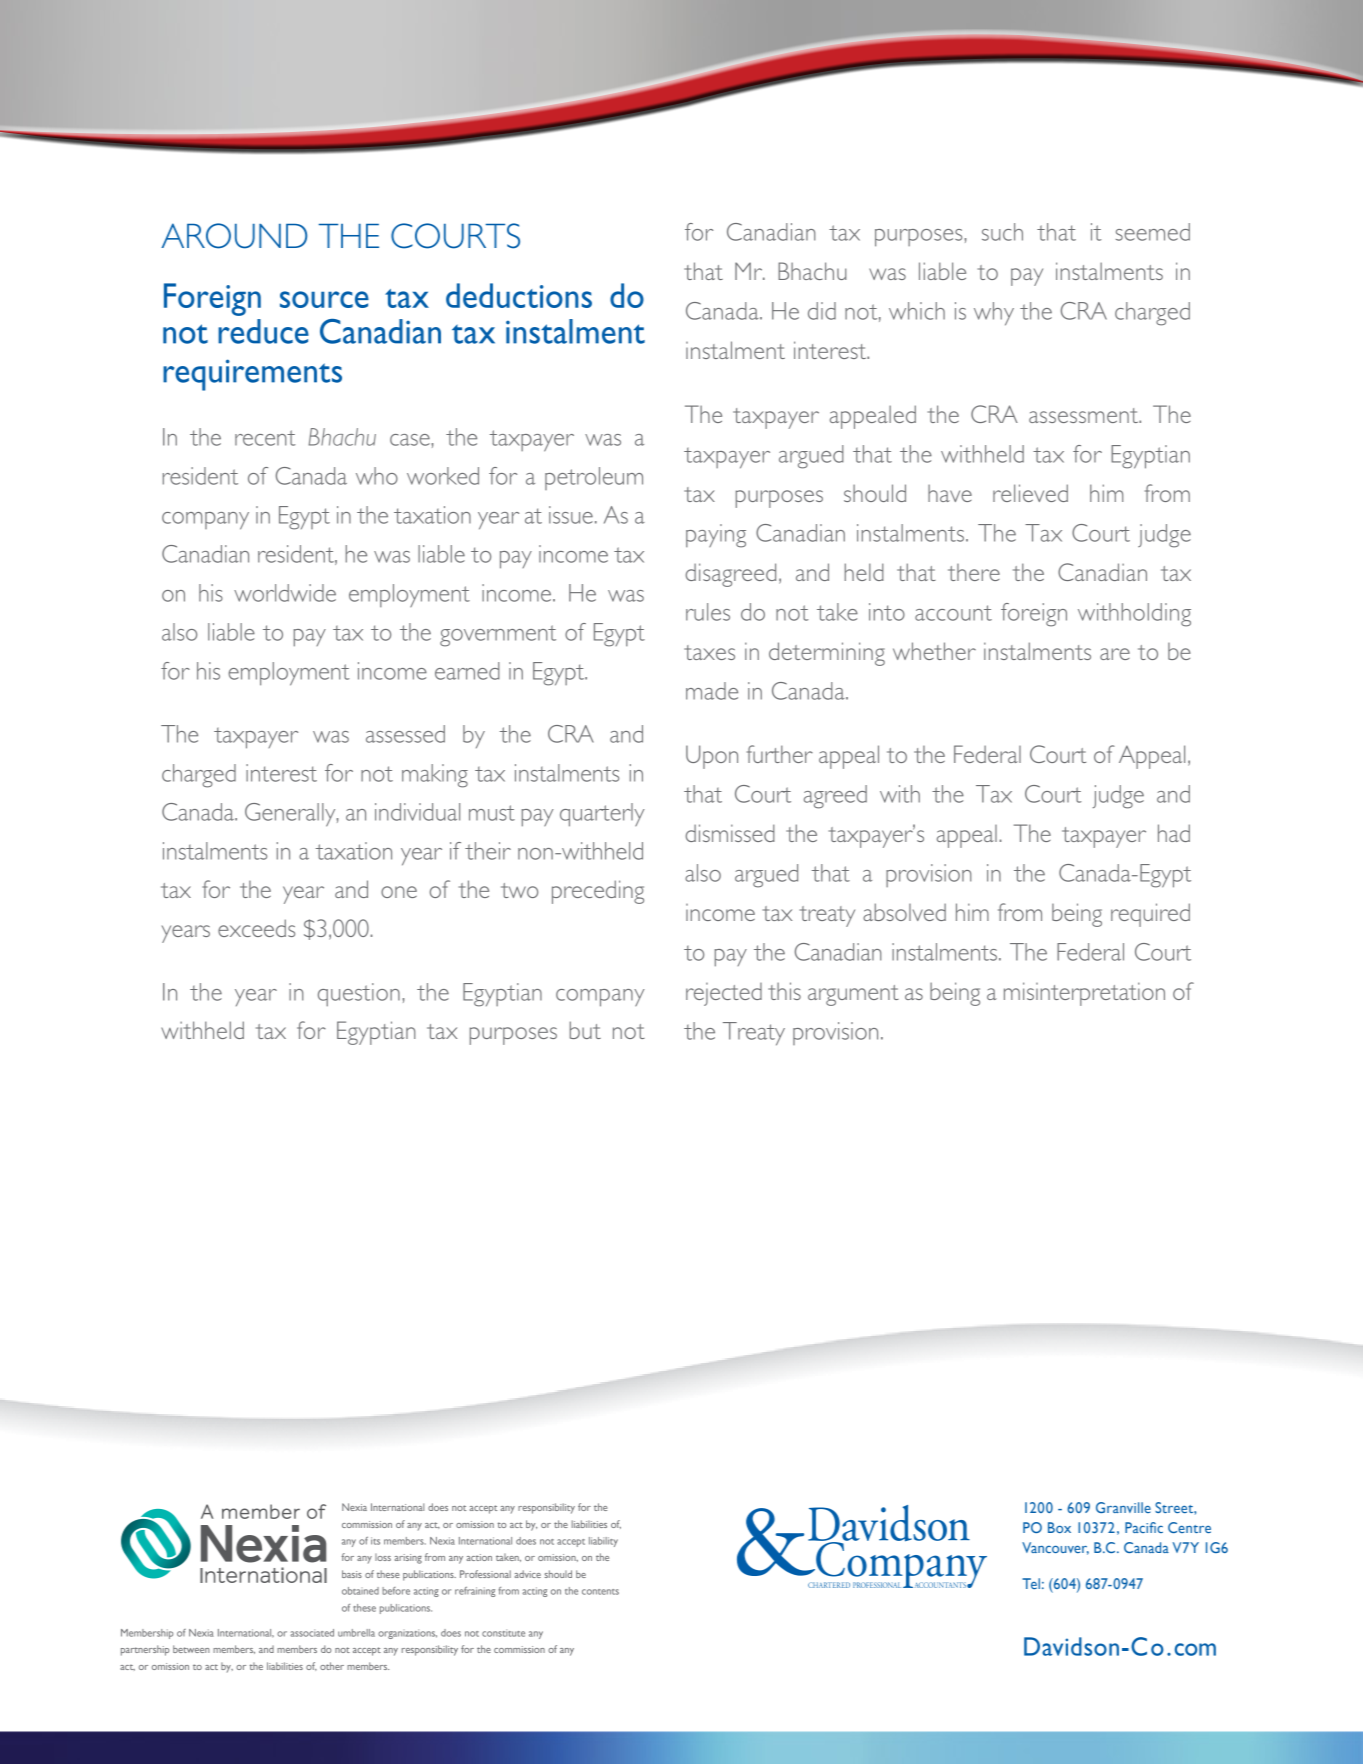 Image resolution: width=1363 pixels, height=1764 pixels. I want to click on associated, so click(312, 1633).
